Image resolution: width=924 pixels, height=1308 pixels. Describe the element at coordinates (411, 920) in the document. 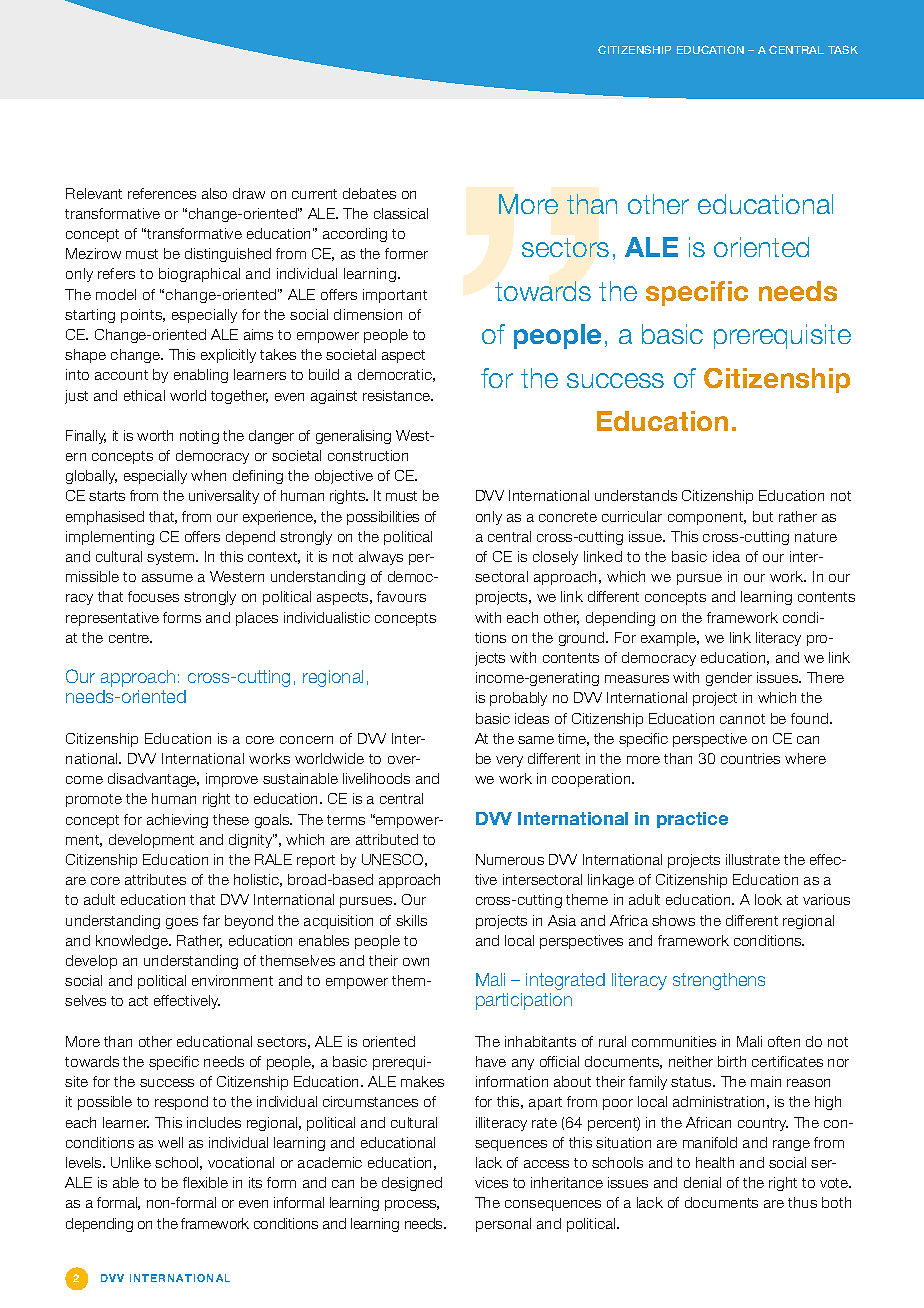

I see `skills` at that location.
